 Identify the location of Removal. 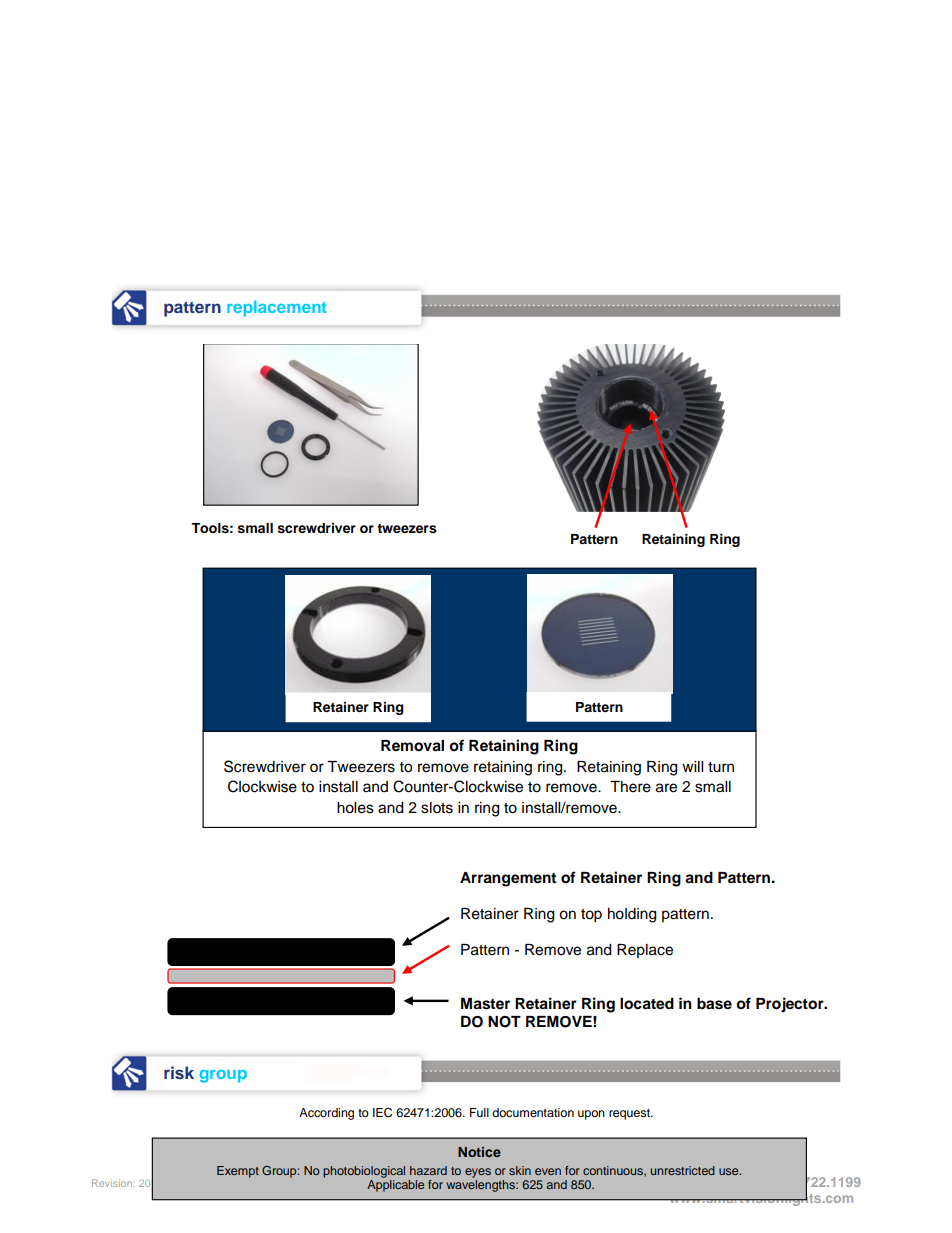
(412, 746).
